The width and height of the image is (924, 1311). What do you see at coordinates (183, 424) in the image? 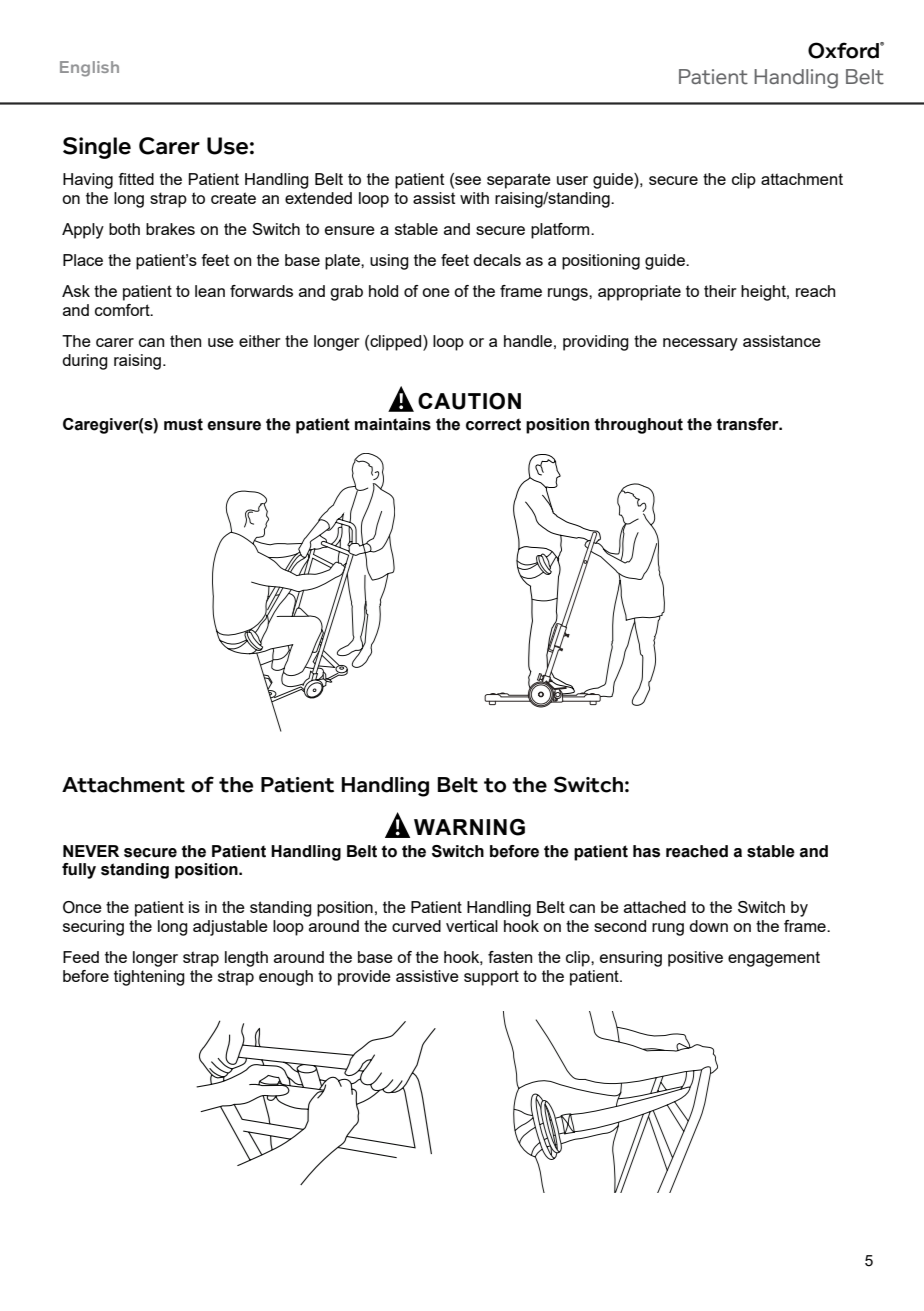
I see `must` at bounding box center [183, 424].
